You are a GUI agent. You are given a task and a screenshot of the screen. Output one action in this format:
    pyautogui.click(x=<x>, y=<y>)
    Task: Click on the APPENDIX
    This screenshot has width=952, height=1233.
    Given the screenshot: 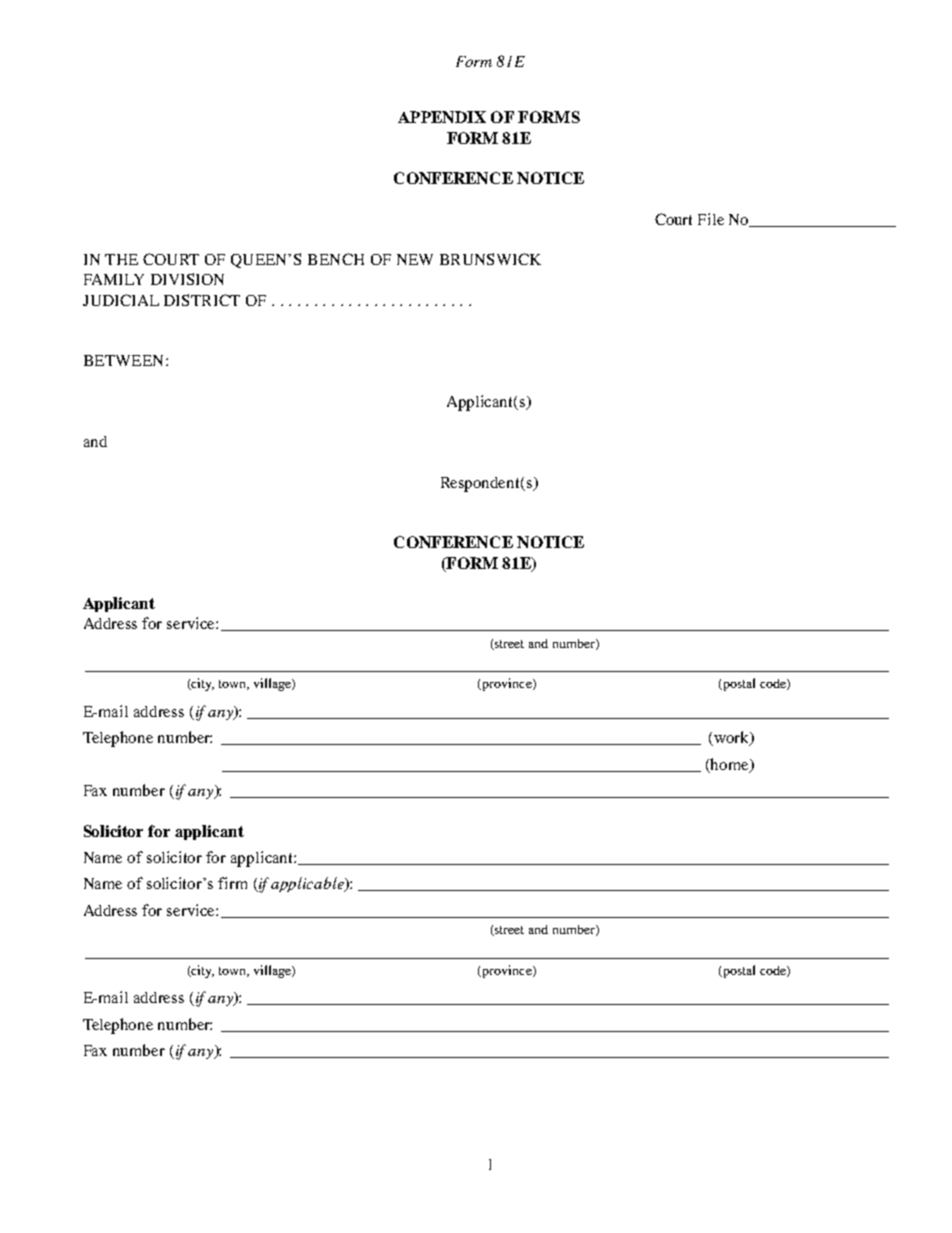 What is the action you would take?
    pyautogui.click(x=442, y=117)
